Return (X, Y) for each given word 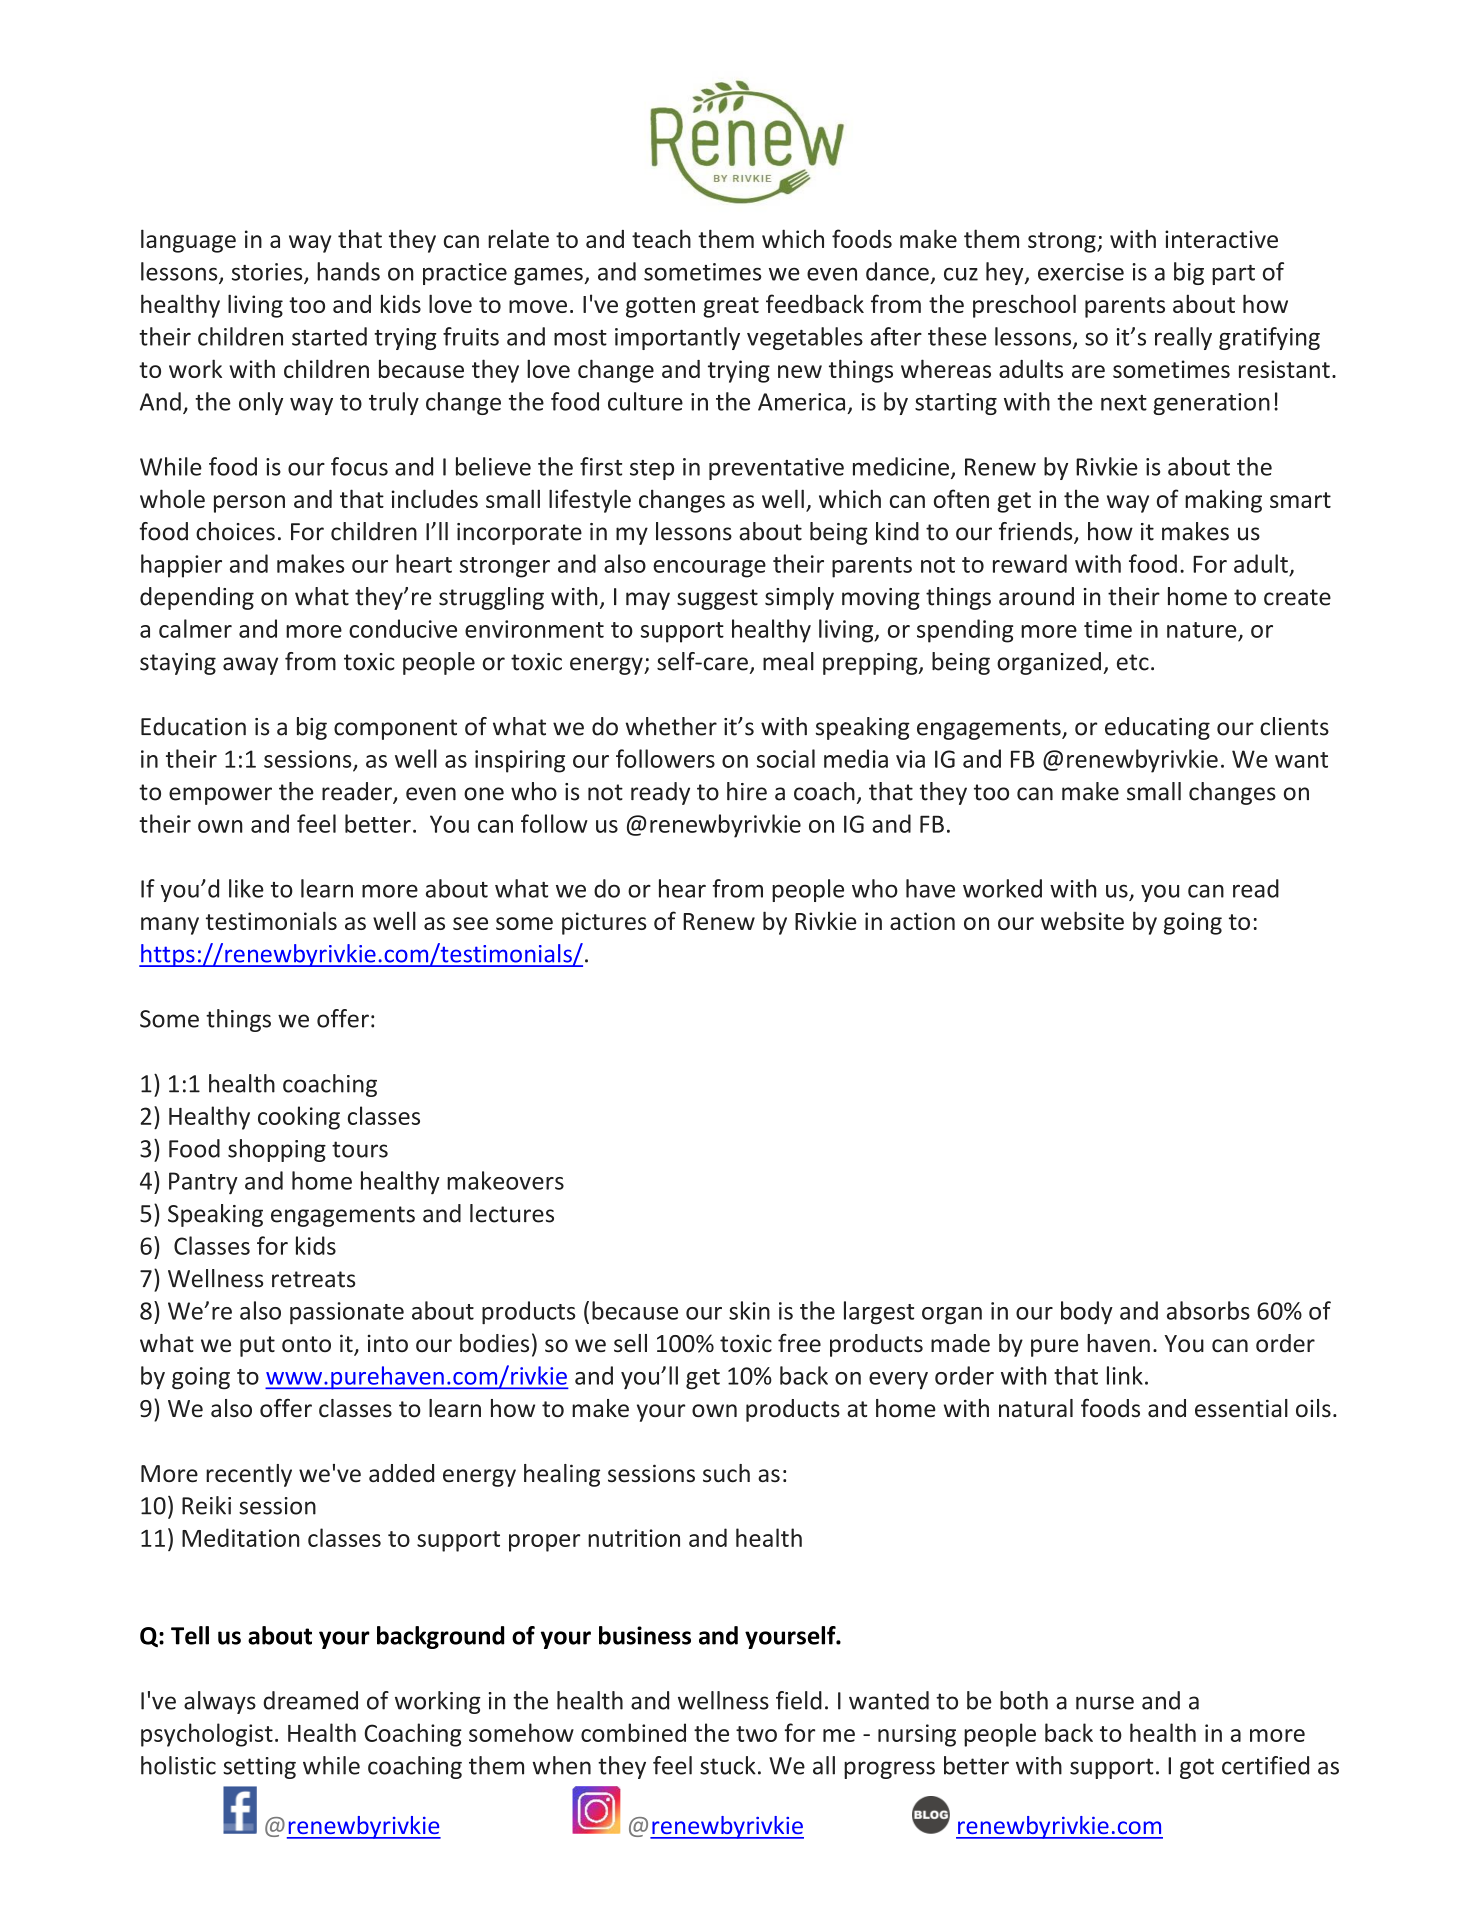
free (799, 1343)
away (250, 666)
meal (788, 661)
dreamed (310, 1700)
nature (1202, 630)
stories (268, 273)
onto (306, 1344)
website (1082, 920)
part (1233, 275)
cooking (299, 1118)
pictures (604, 923)
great (731, 307)
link (1125, 1375)
